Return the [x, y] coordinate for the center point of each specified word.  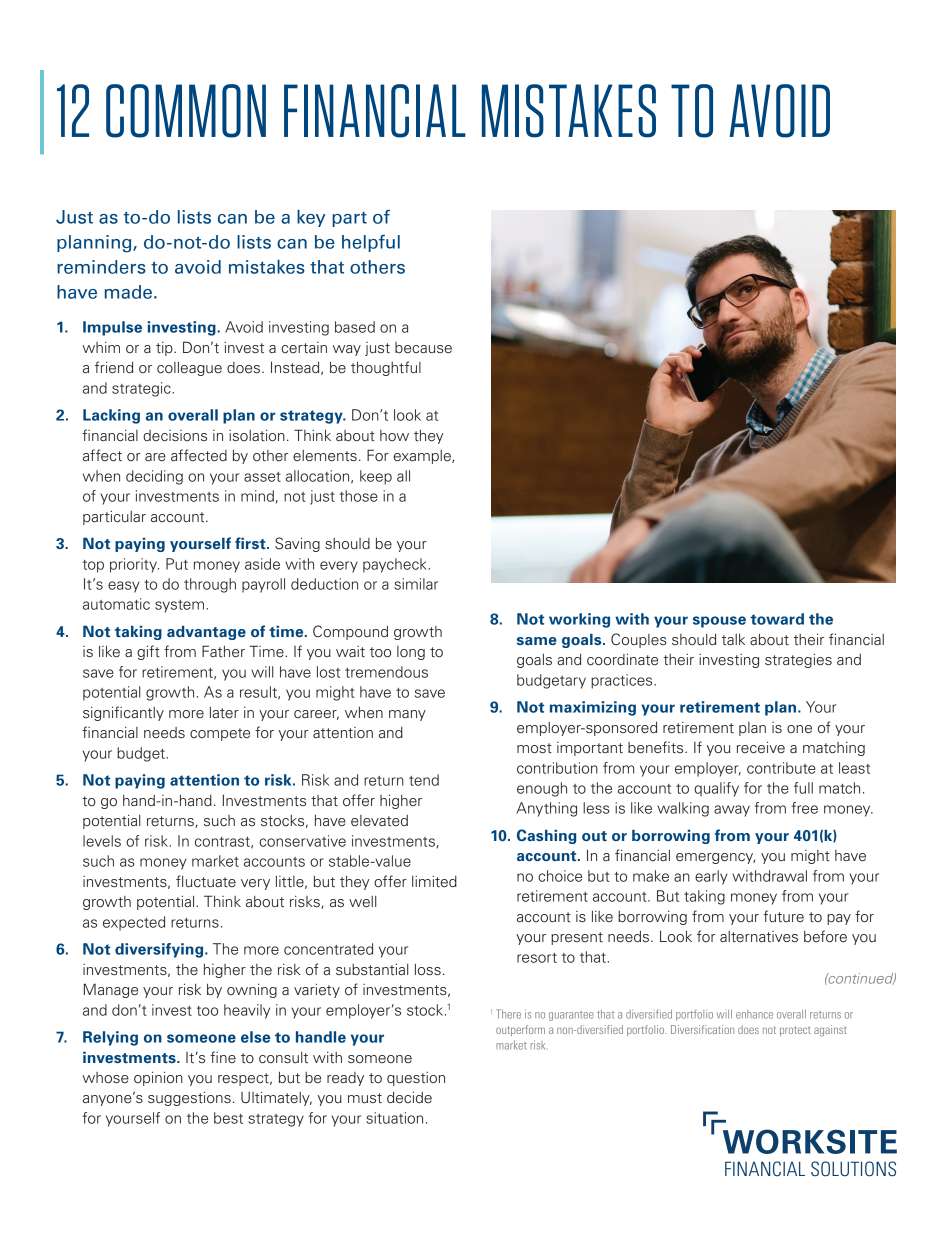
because [423, 348]
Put [177, 564]
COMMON [186, 111]
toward [777, 619]
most [534, 748]
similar [416, 584]
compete [220, 734]
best [228, 1118]
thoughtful [386, 368]
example [423, 457]
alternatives [759, 937]
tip [165, 349]
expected [134, 923]
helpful [371, 243]
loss [428, 970]
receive [761, 747]
